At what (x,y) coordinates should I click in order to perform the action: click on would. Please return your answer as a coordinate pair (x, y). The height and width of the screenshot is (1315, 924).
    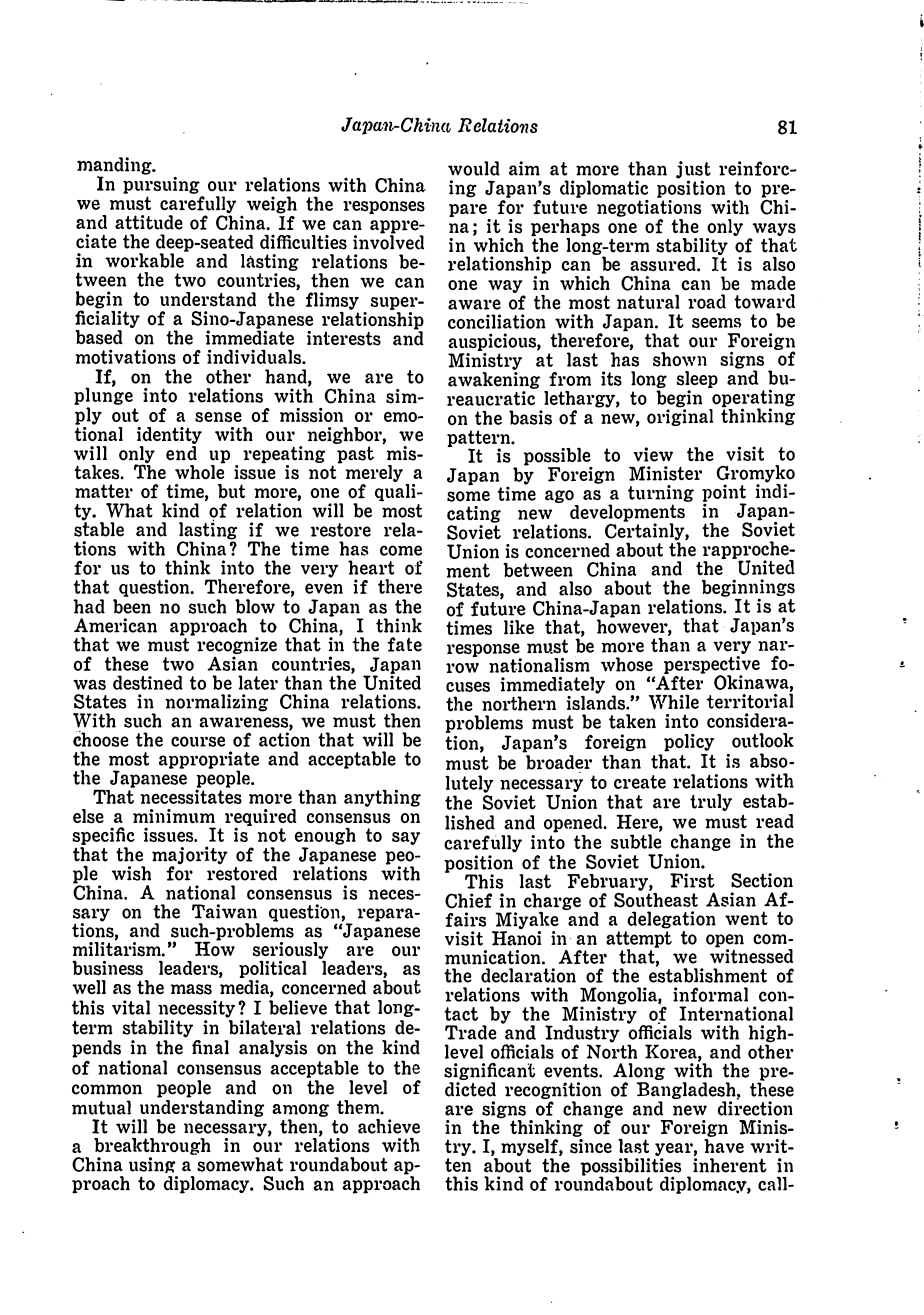
    Looking at the image, I should click on (474, 168).
